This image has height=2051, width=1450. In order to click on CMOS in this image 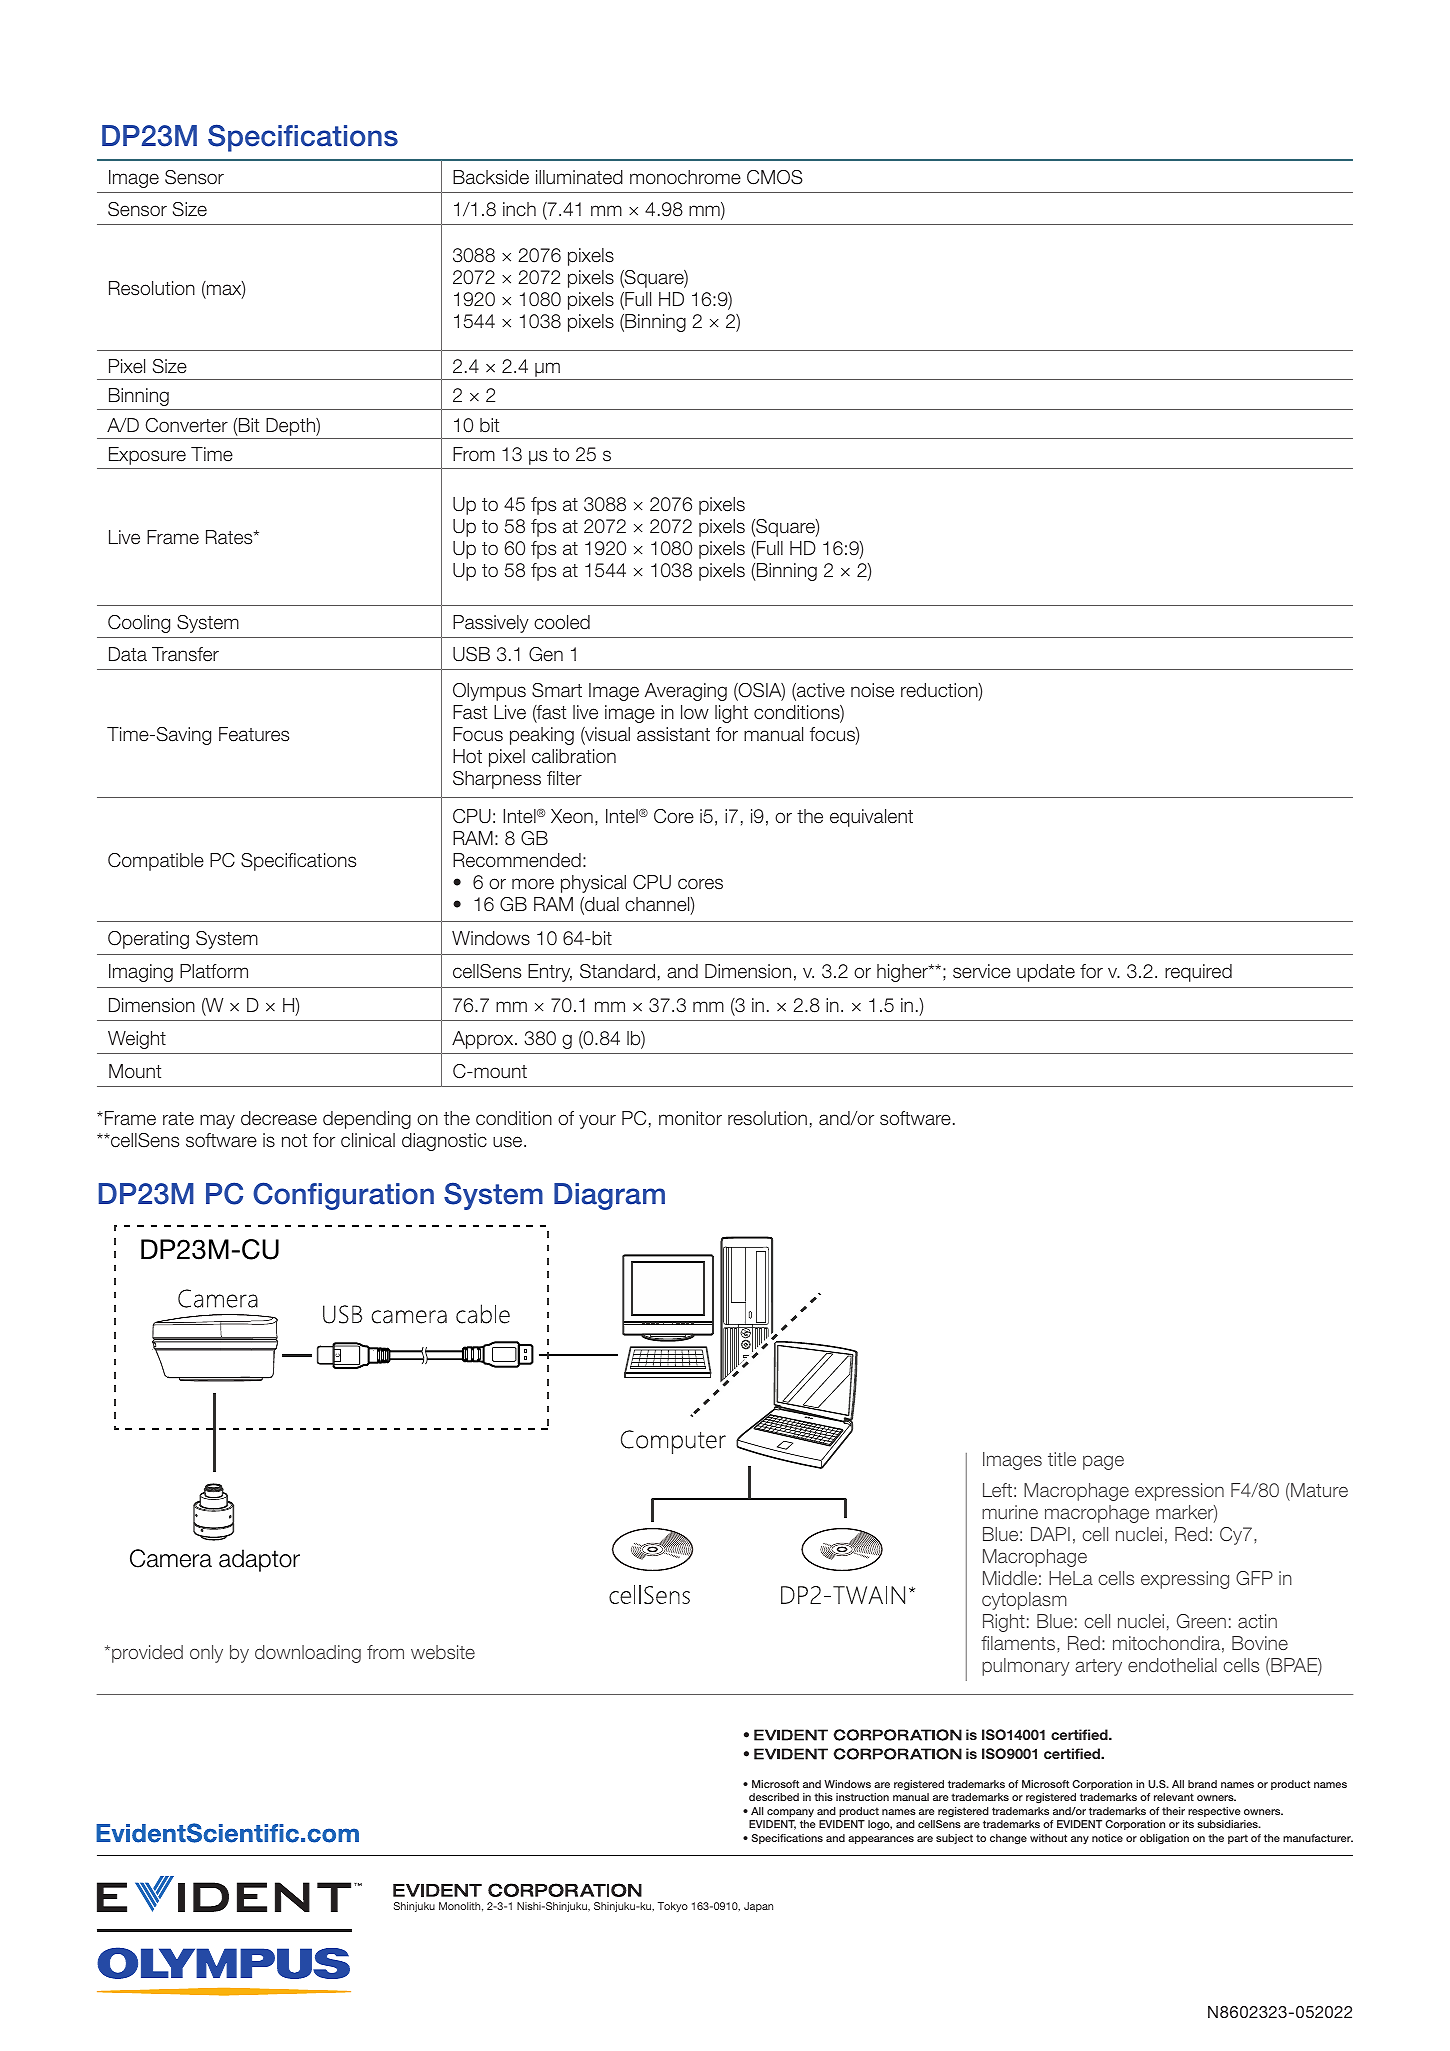, I will do `click(775, 177)`.
